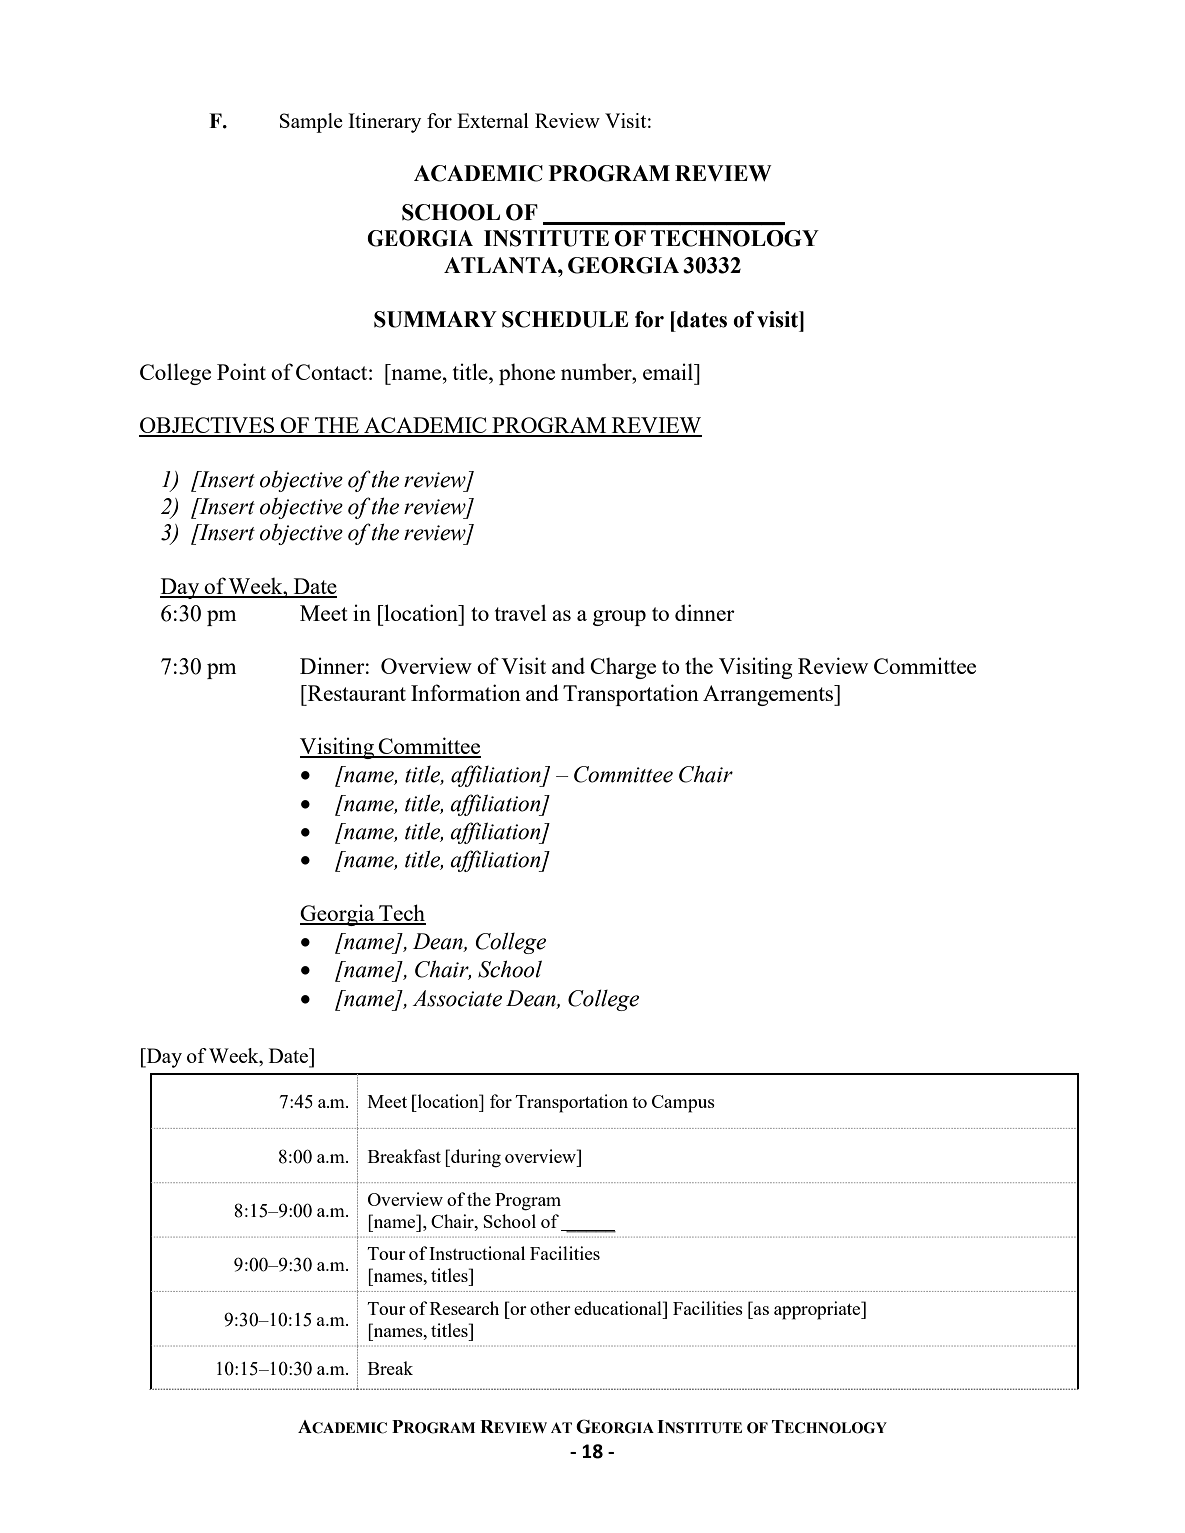 This screenshot has width=1185, height=1533. Describe the element at coordinates (311, 123) in the screenshot. I see `Sample` at that location.
